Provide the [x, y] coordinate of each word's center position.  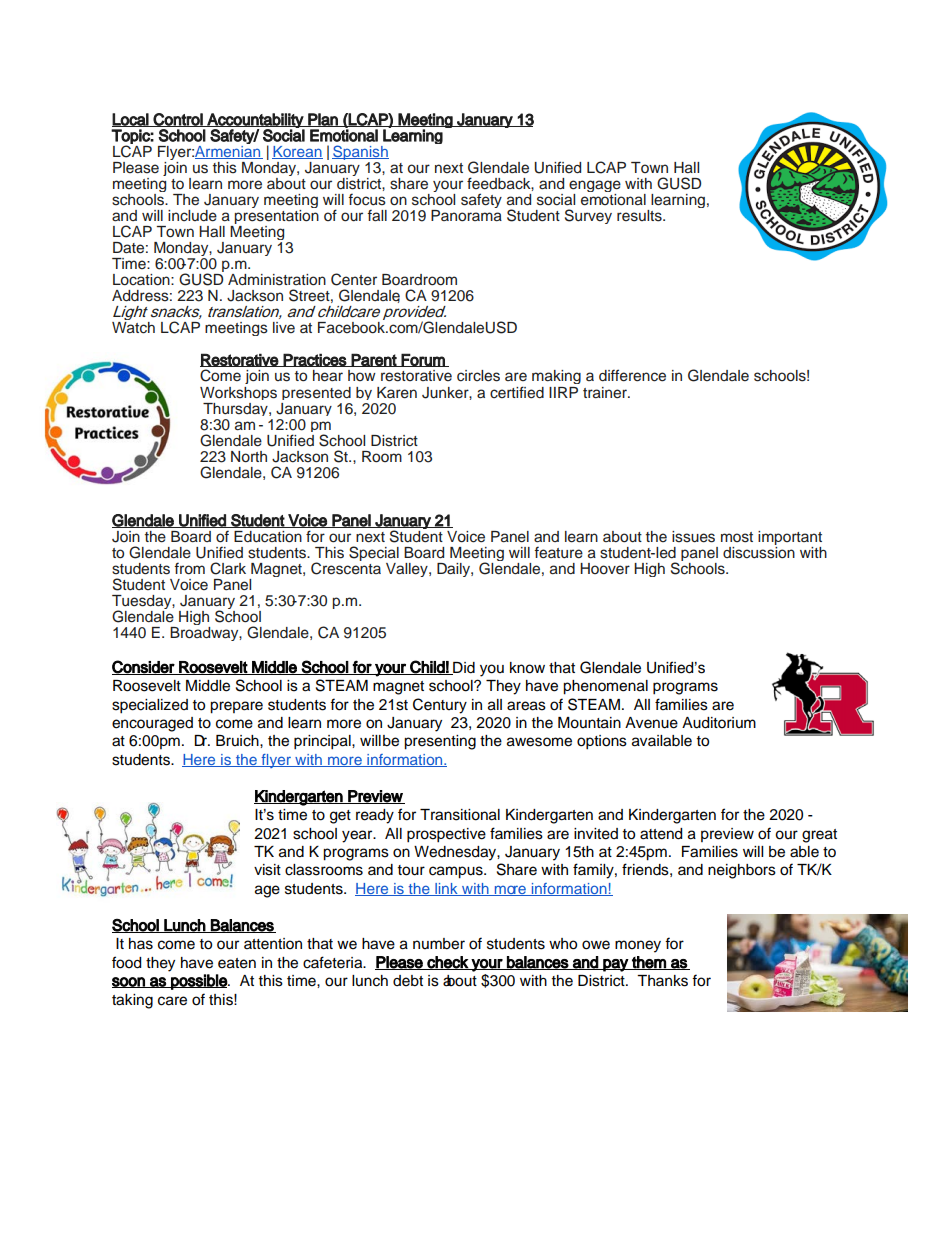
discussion [759, 551]
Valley [408, 570]
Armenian [229, 152]
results [640, 216]
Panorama [466, 216]
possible [199, 982]
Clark [228, 568]
